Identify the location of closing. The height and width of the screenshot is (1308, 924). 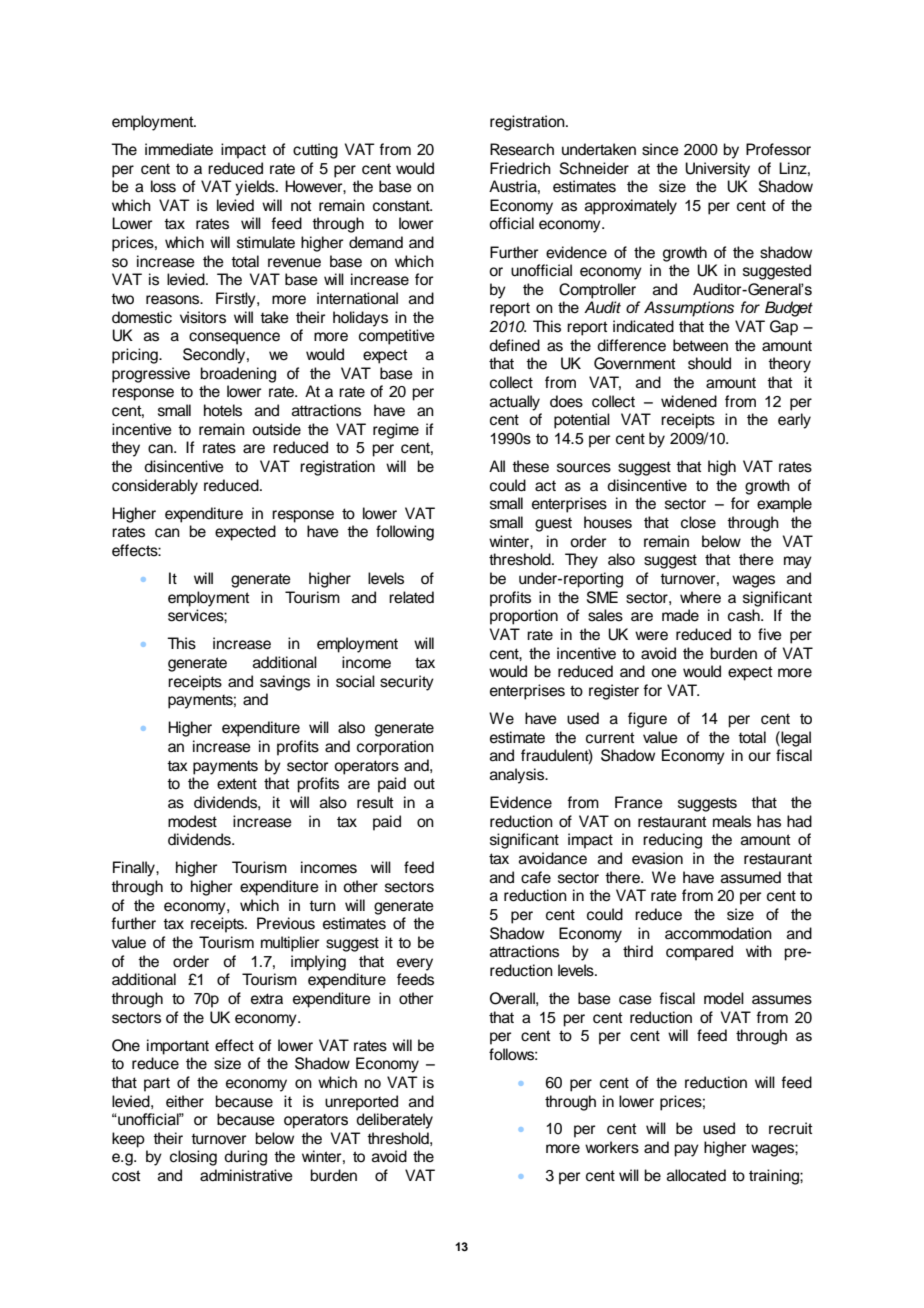
(193, 1158).
